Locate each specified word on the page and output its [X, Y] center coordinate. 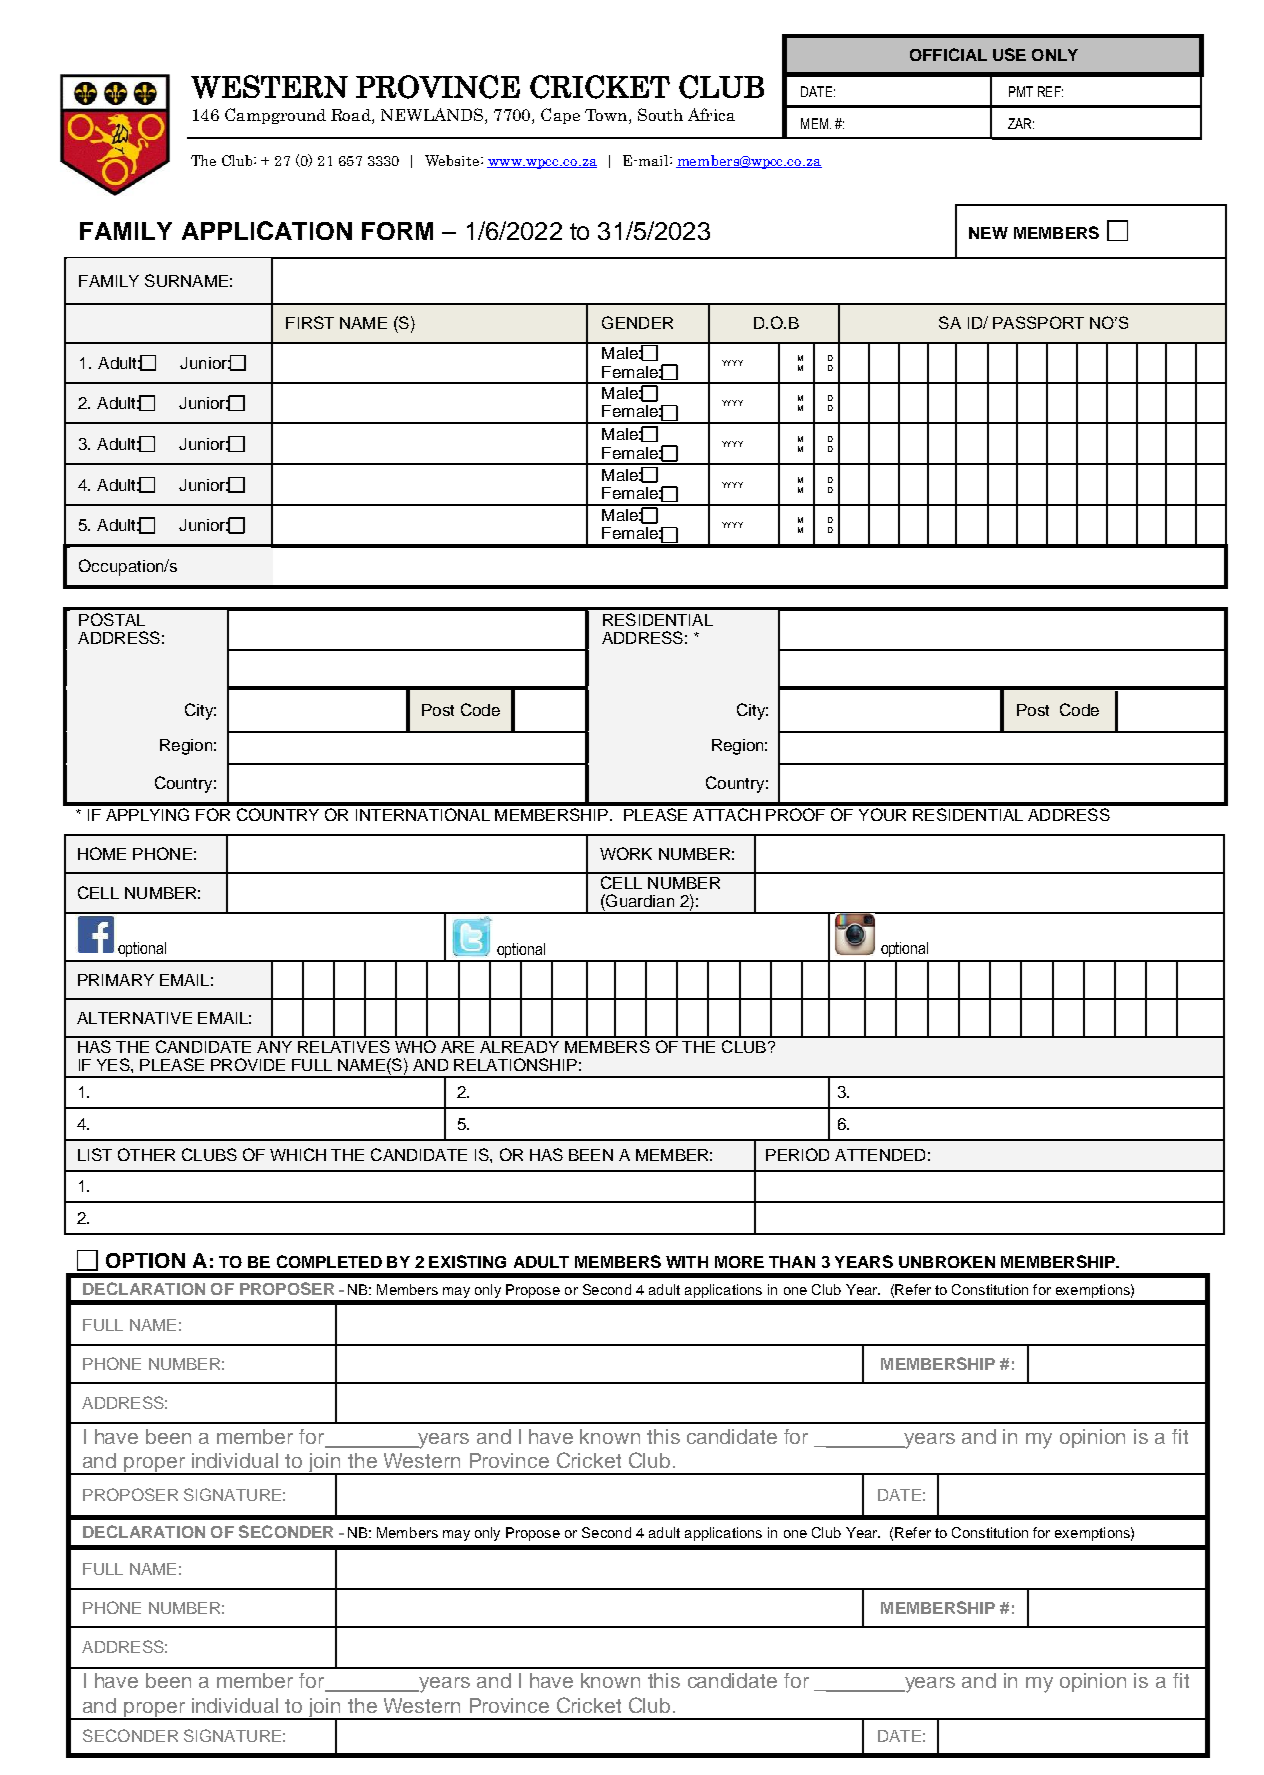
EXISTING [467, 1261]
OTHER [146, 1154]
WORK [626, 853]
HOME [102, 853]
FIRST [310, 322]
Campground [275, 116]
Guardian [639, 900]
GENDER [637, 322]
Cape [560, 116]
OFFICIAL [948, 54]
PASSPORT [1038, 322]
